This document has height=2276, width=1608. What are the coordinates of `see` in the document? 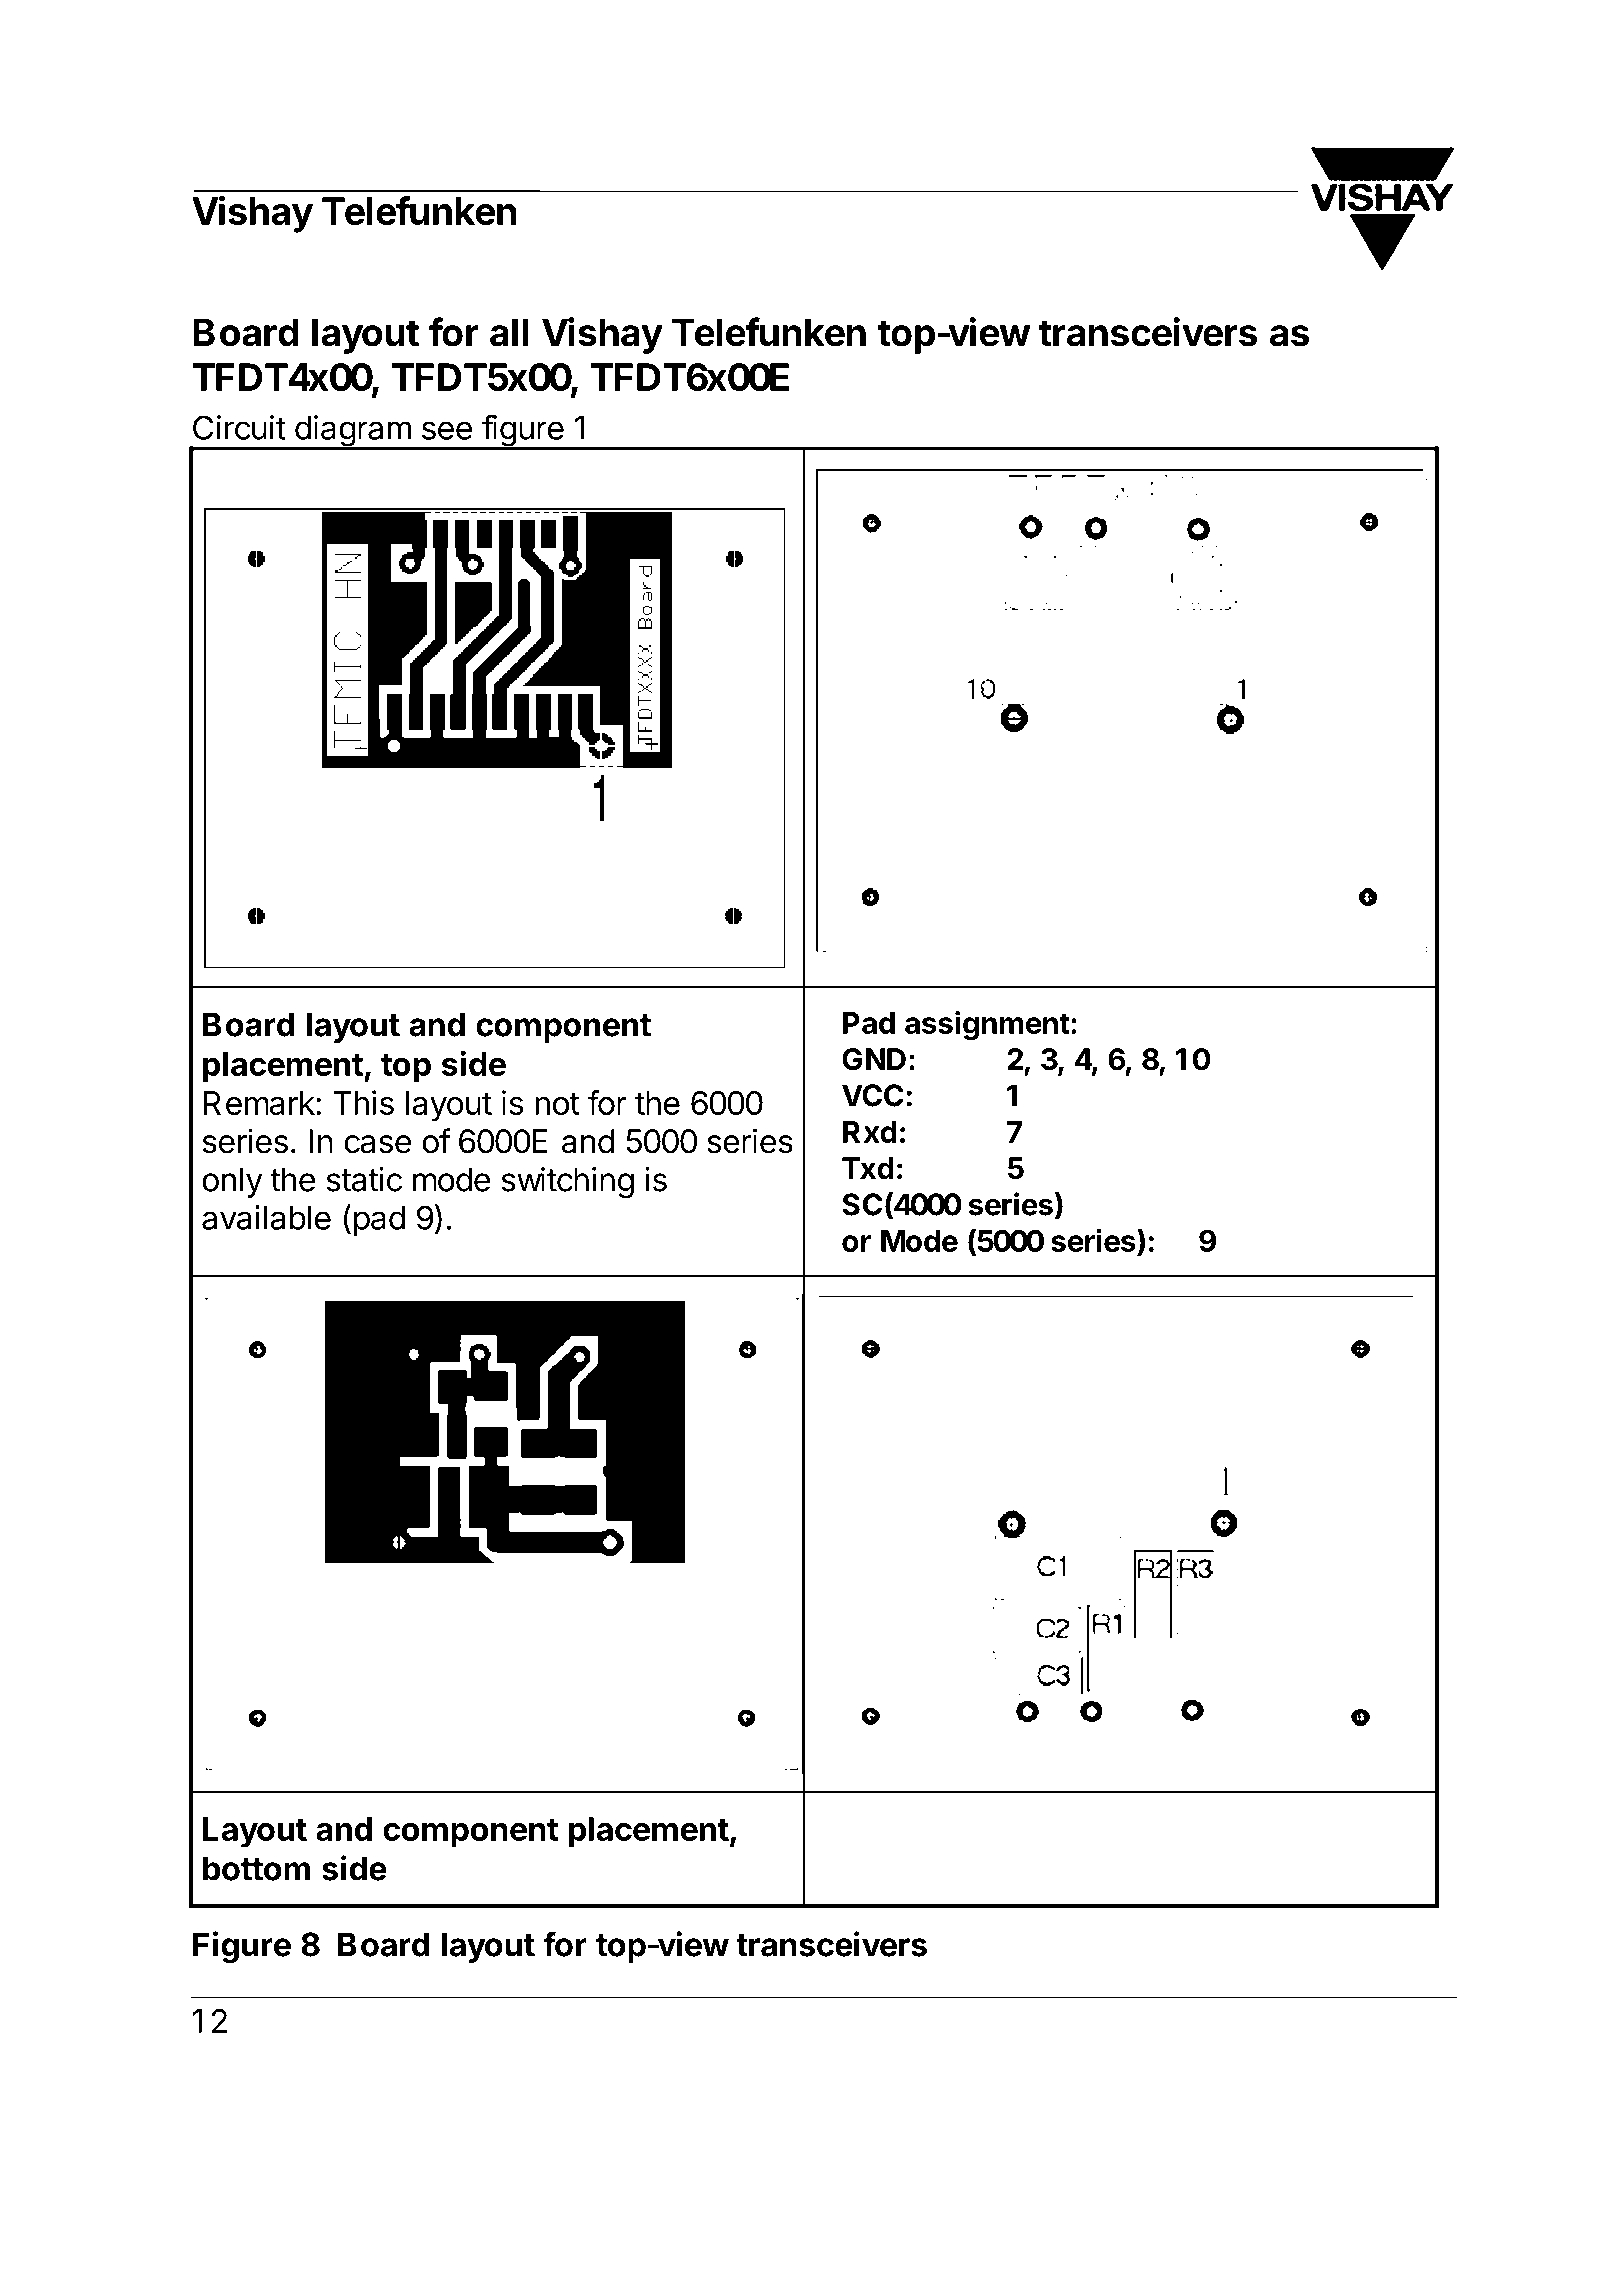 It's located at (447, 430).
